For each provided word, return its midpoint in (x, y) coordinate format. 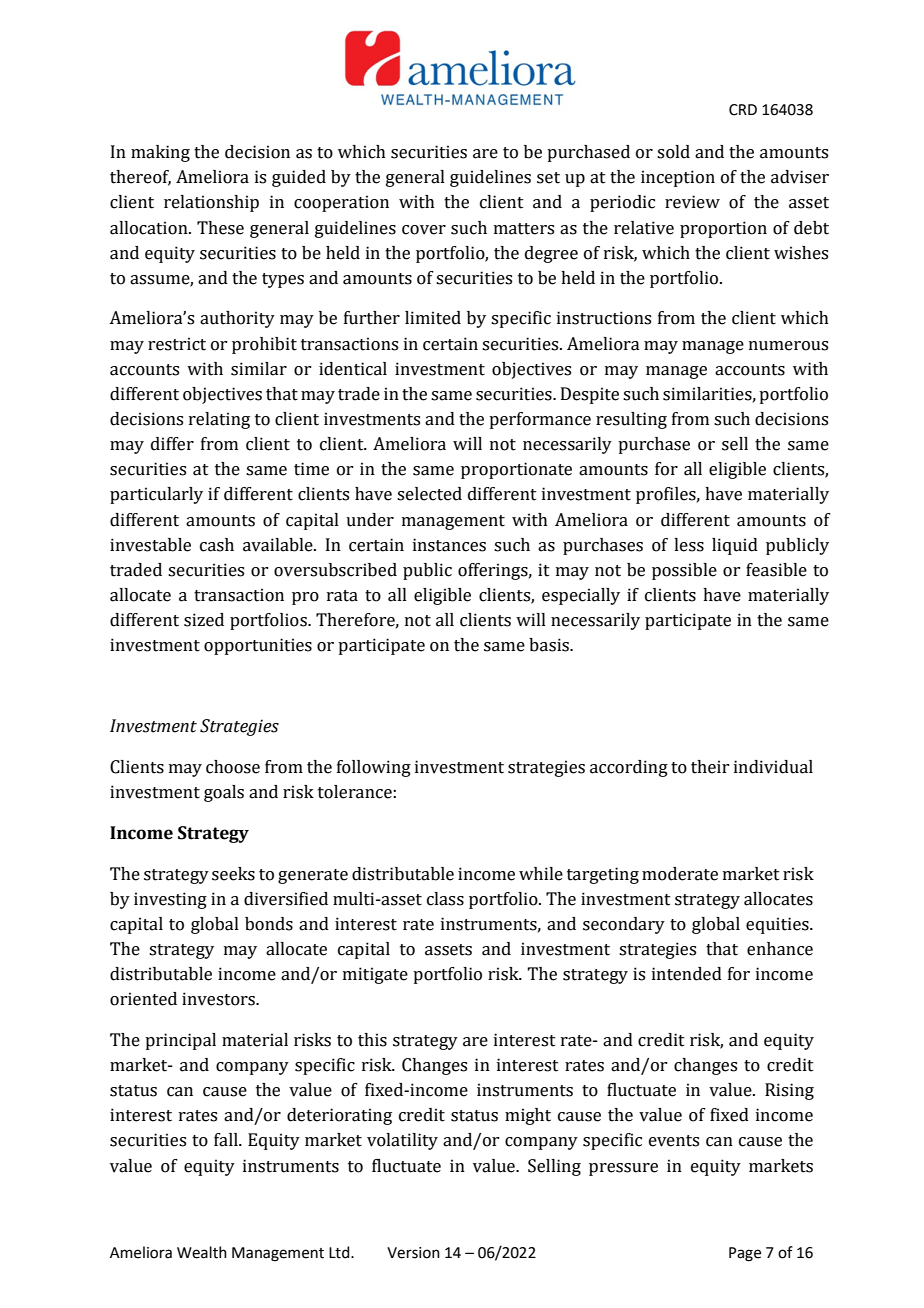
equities (778, 925)
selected (429, 494)
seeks (233, 874)
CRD (743, 110)
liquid (735, 546)
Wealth (202, 1252)
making (160, 153)
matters (524, 229)
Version (413, 1253)
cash (217, 545)
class (445, 899)
